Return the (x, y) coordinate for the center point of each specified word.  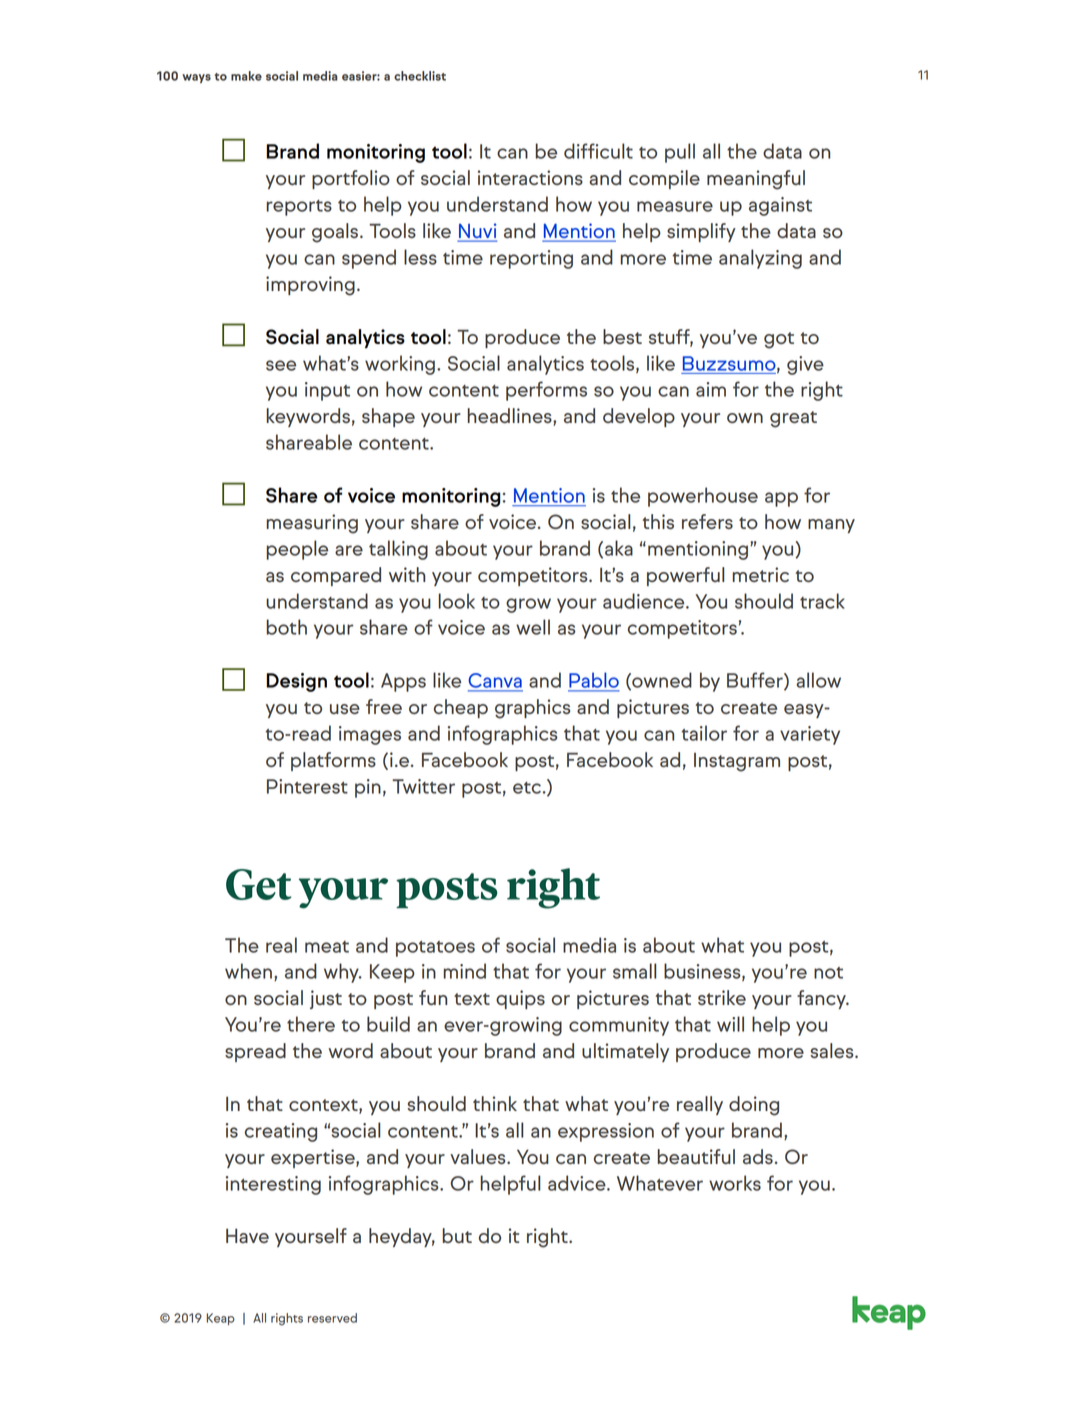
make (246, 76)
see (281, 365)
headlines (511, 417)
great (793, 419)
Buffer (756, 681)
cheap (461, 708)
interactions (530, 177)
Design (296, 682)
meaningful (756, 180)
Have (247, 1235)
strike (722, 997)
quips (520, 999)
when (248, 971)
